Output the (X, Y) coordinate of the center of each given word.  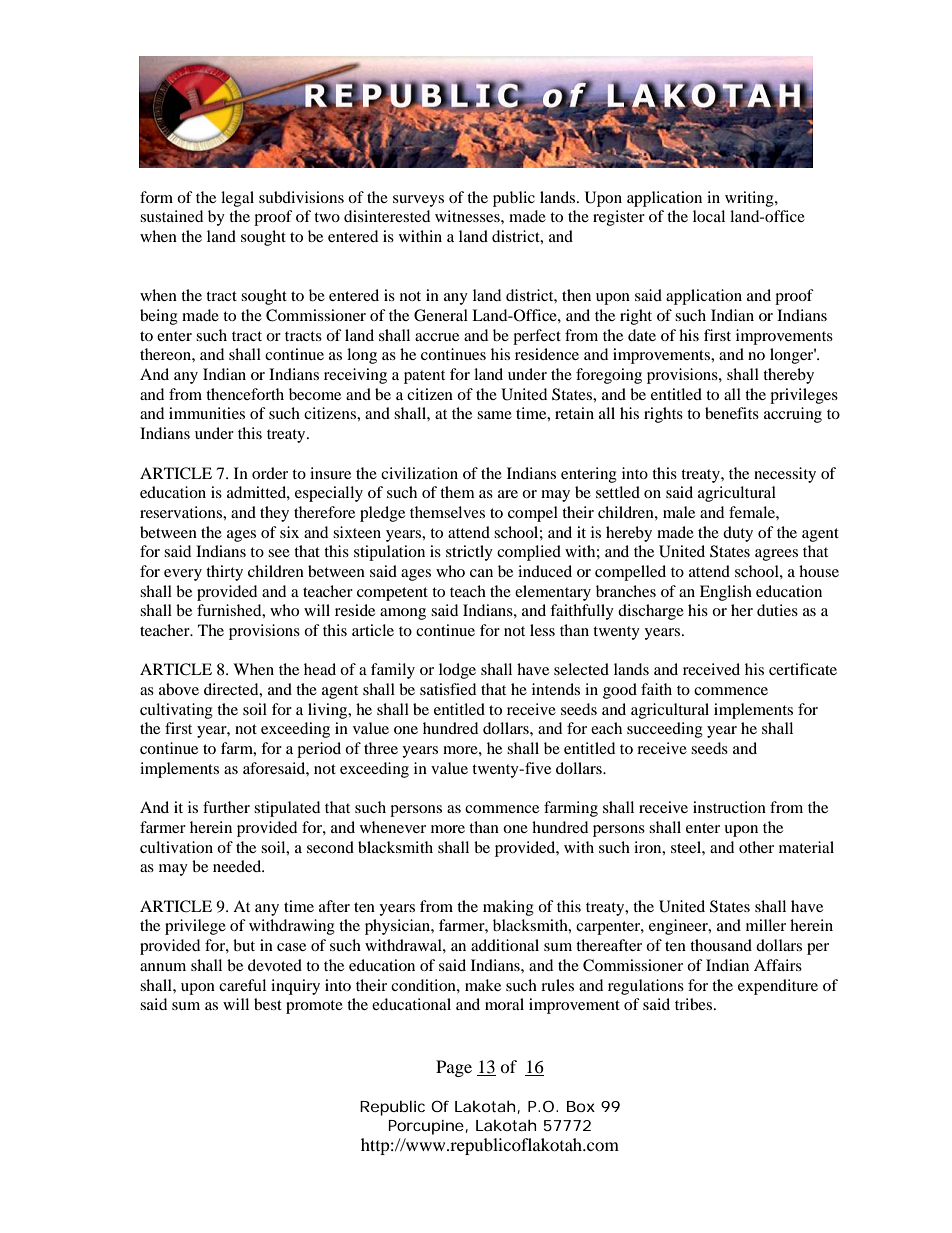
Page (454, 1068)
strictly (469, 553)
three (381, 748)
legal (237, 199)
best (268, 1004)
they (274, 514)
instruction (729, 807)
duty (738, 534)
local (709, 216)
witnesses (468, 216)
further (226, 807)
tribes (695, 1004)
